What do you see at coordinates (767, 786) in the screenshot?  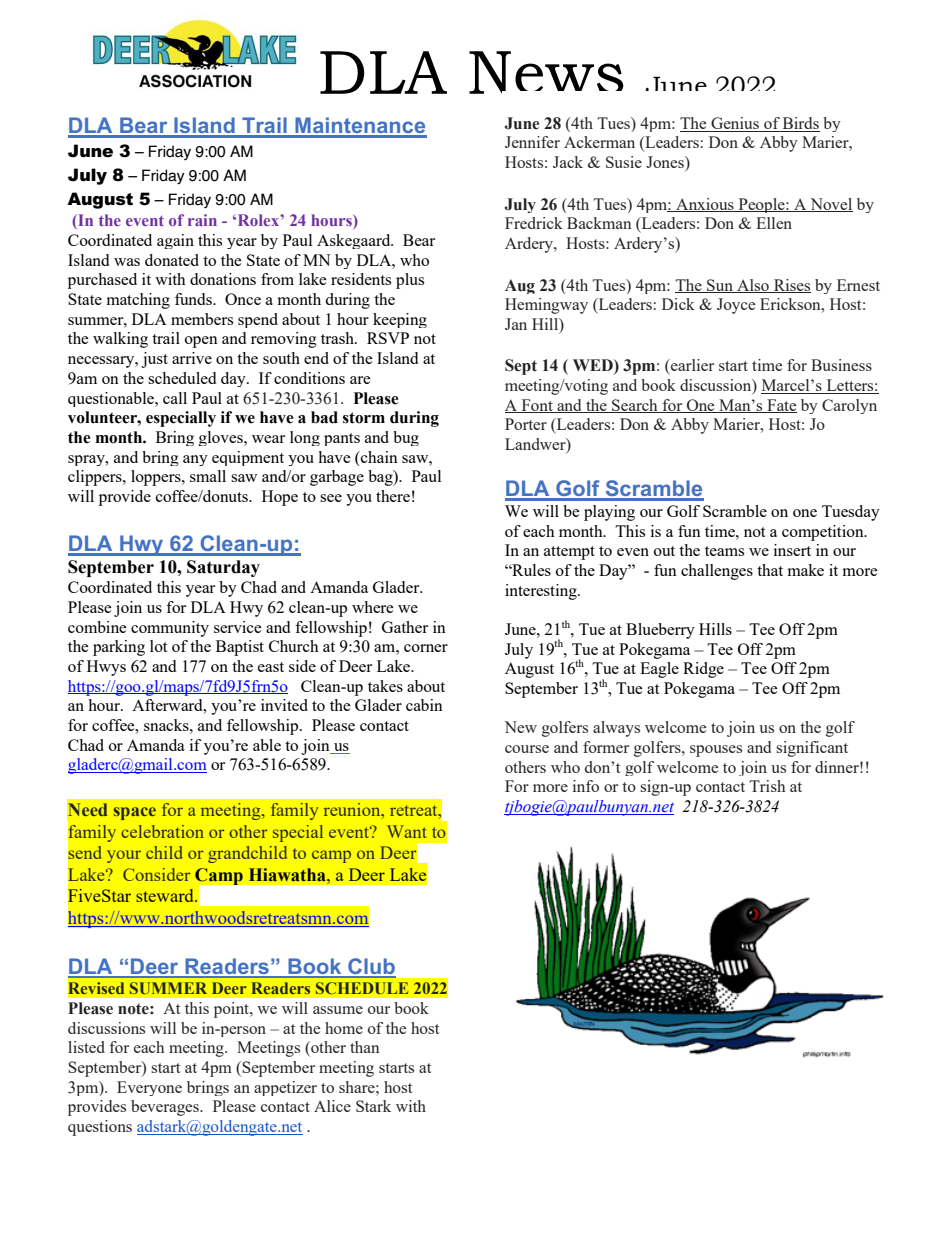 I see `Trish` at bounding box center [767, 786].
